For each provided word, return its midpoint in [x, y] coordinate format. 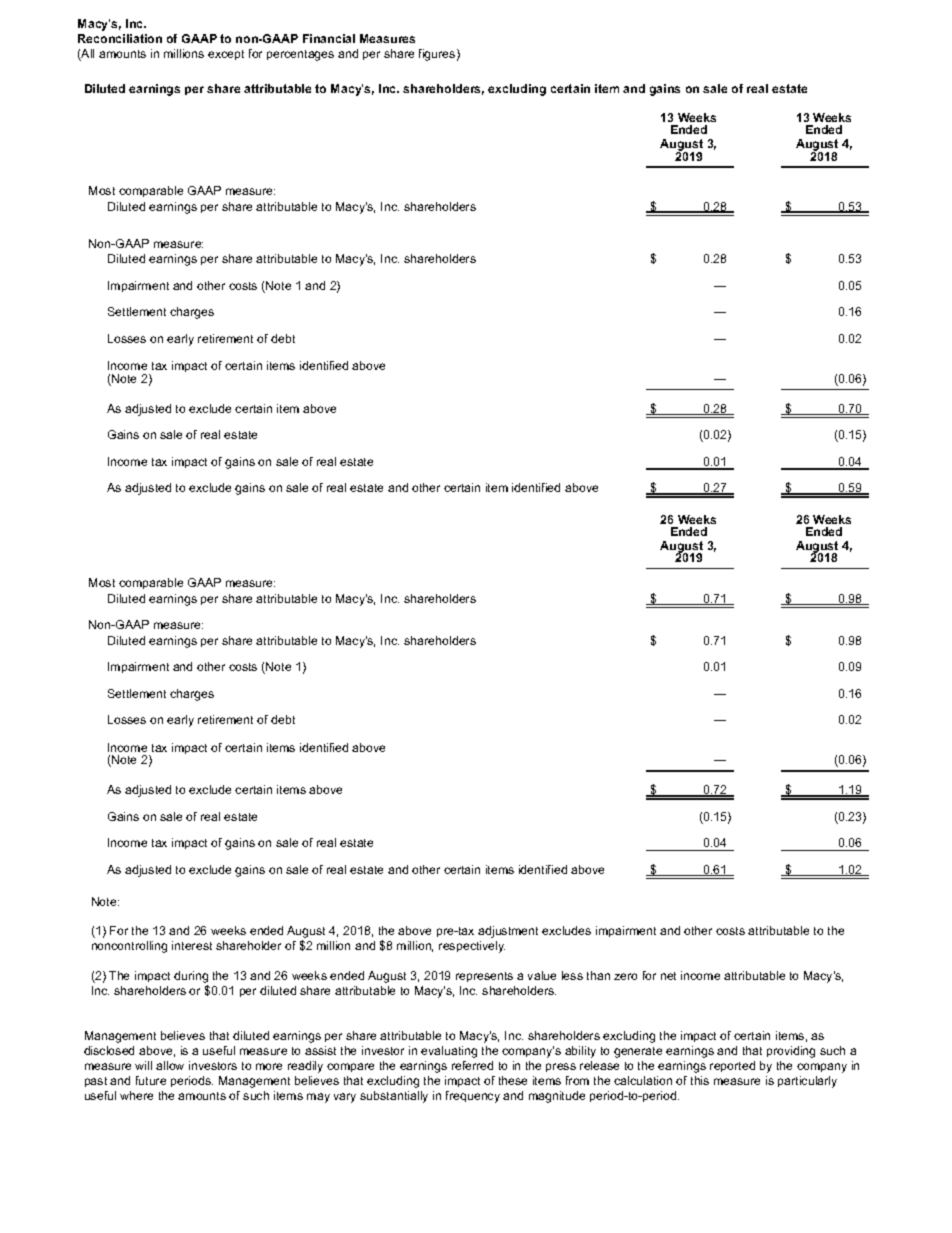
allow [170, 1065]
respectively [472, 947]
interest [192, 945]
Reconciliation [120, 38]
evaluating [449, 1052]
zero [625, 976]
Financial [329, 38]
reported [732, 1066]
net [668, 976]
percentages [300, 55]
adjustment [508, 932]
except [226, 55]
